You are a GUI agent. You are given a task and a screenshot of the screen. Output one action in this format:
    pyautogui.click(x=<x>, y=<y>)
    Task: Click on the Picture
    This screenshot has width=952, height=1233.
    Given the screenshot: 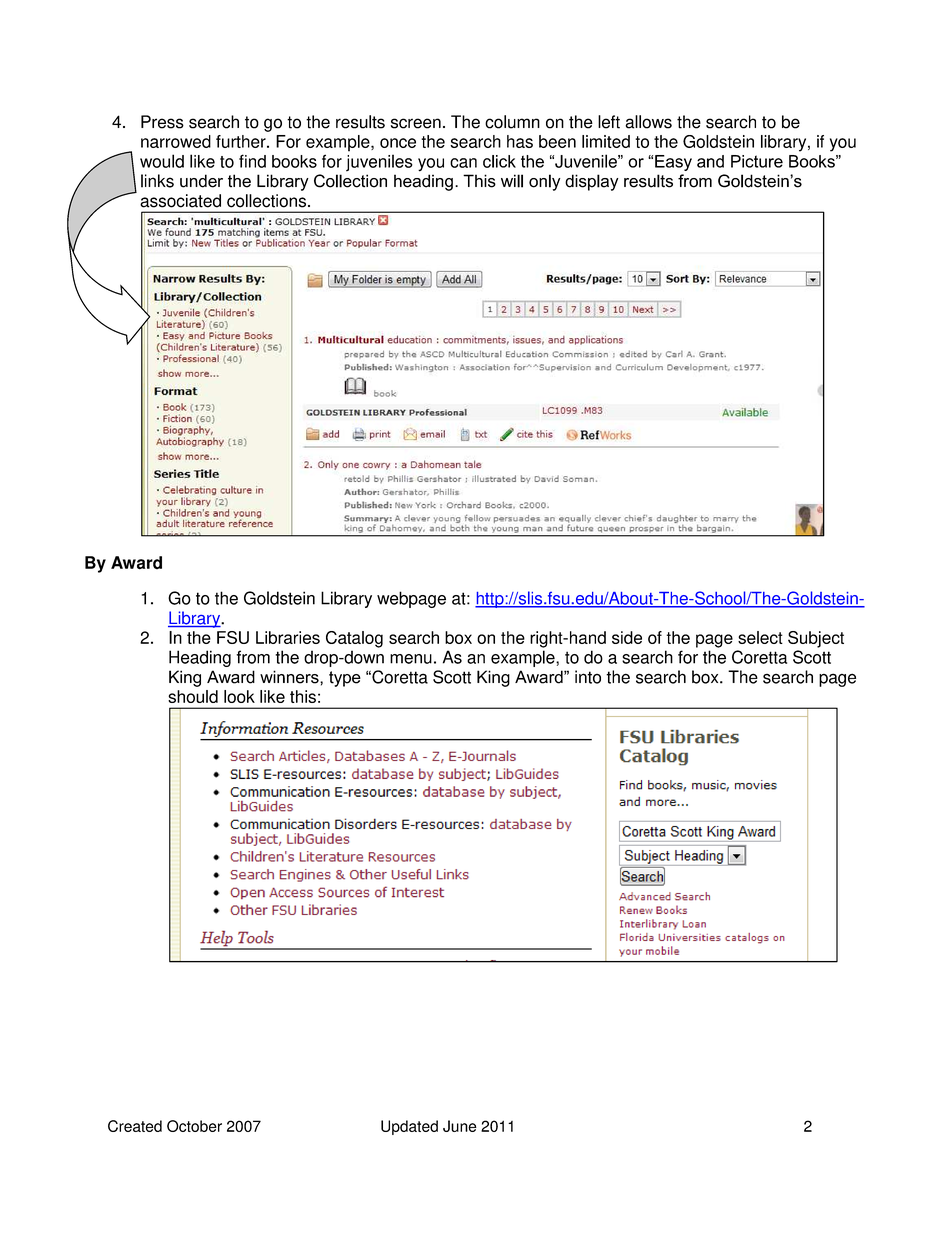 What is the action you would take?
    pyautogui.click(x=757, y=161)
